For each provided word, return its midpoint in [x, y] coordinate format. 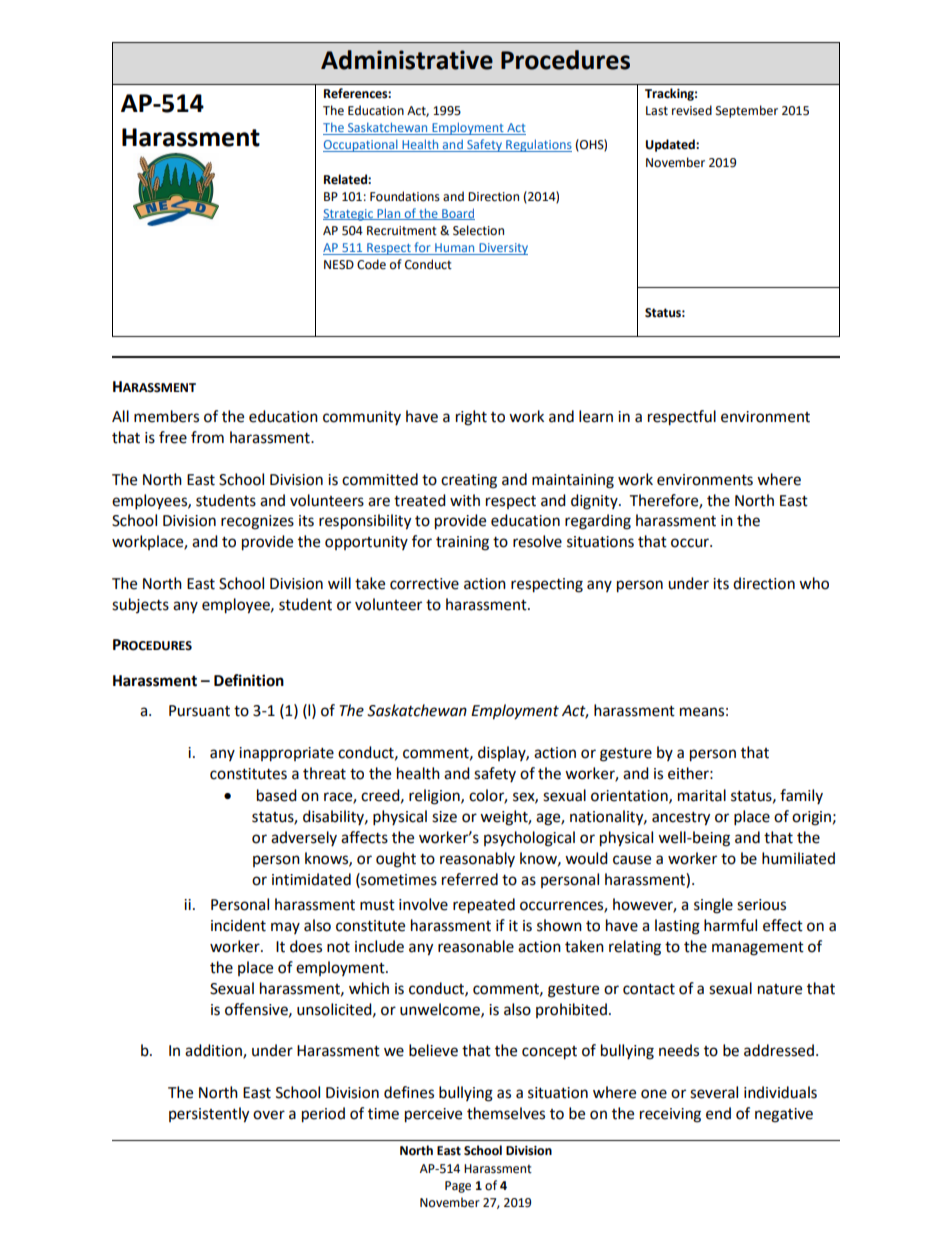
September [747, 111]
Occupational [361, 145]
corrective [424, 584]
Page [458, 1187]
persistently [209, 1115]
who [814, 583]
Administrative [407, 60]
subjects [140, 605]
